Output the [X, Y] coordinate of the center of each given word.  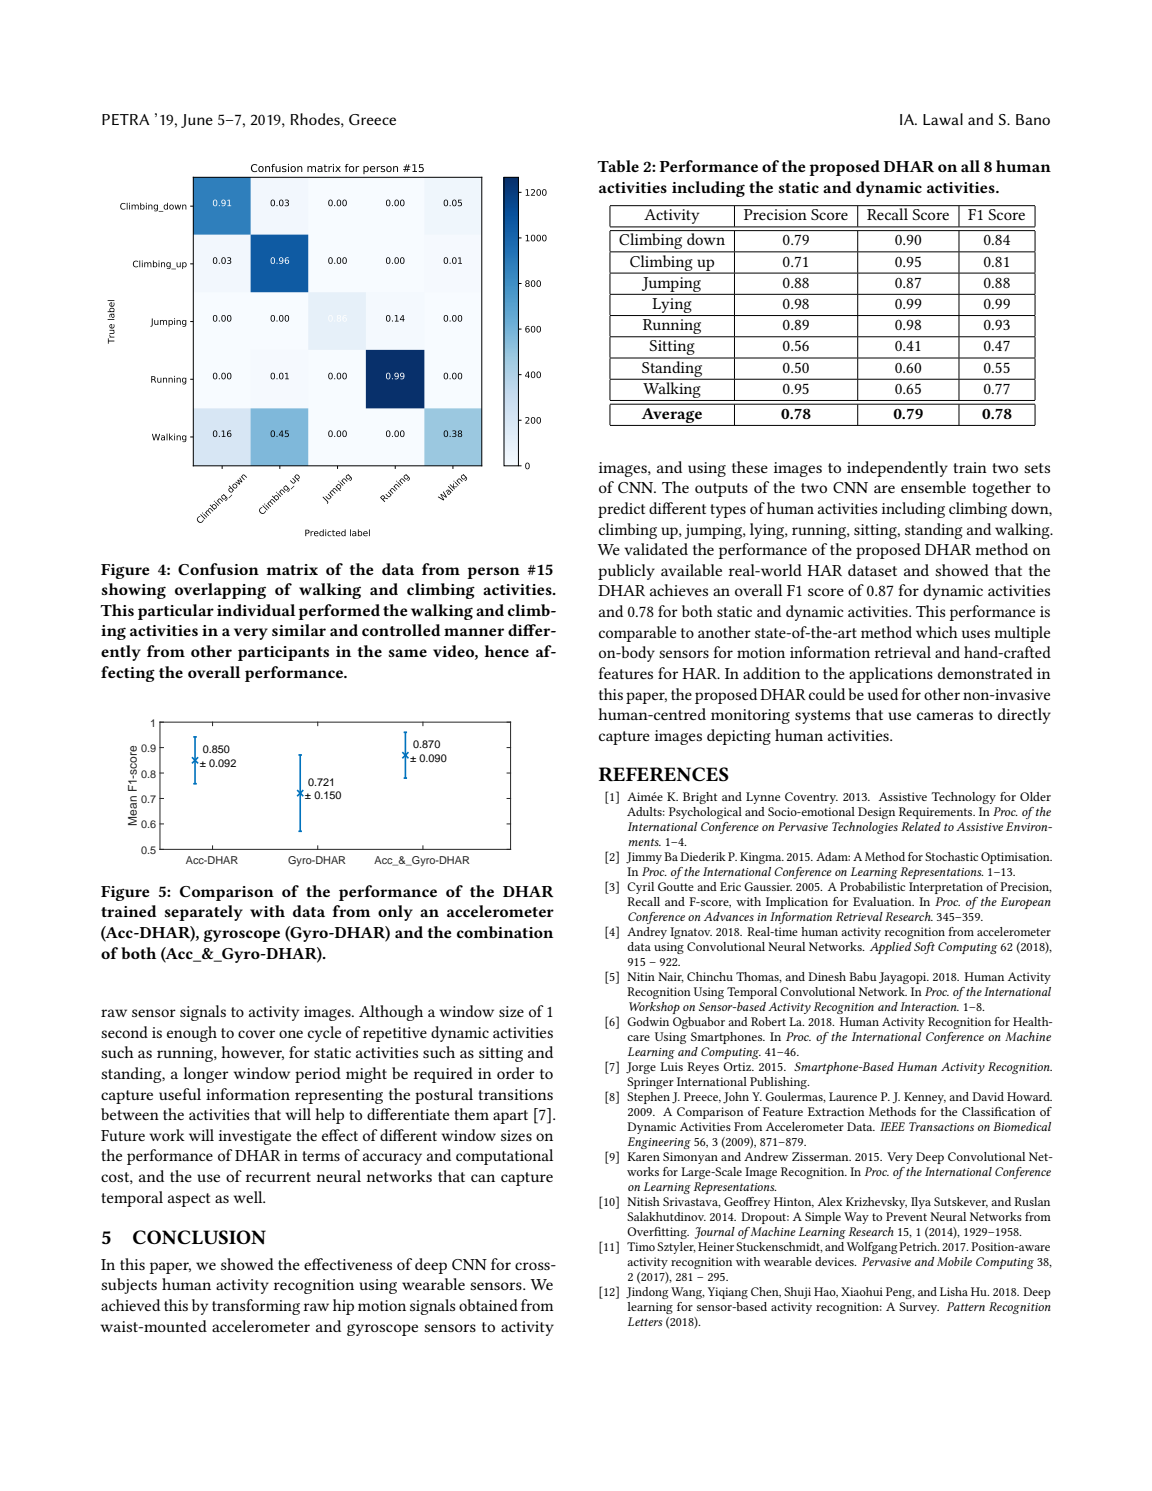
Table [618, 166]
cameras [945, 716]
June [197, 121]
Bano [1033, 119]
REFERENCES [664, 774]
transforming [256, 1307]
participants [283, 653]
